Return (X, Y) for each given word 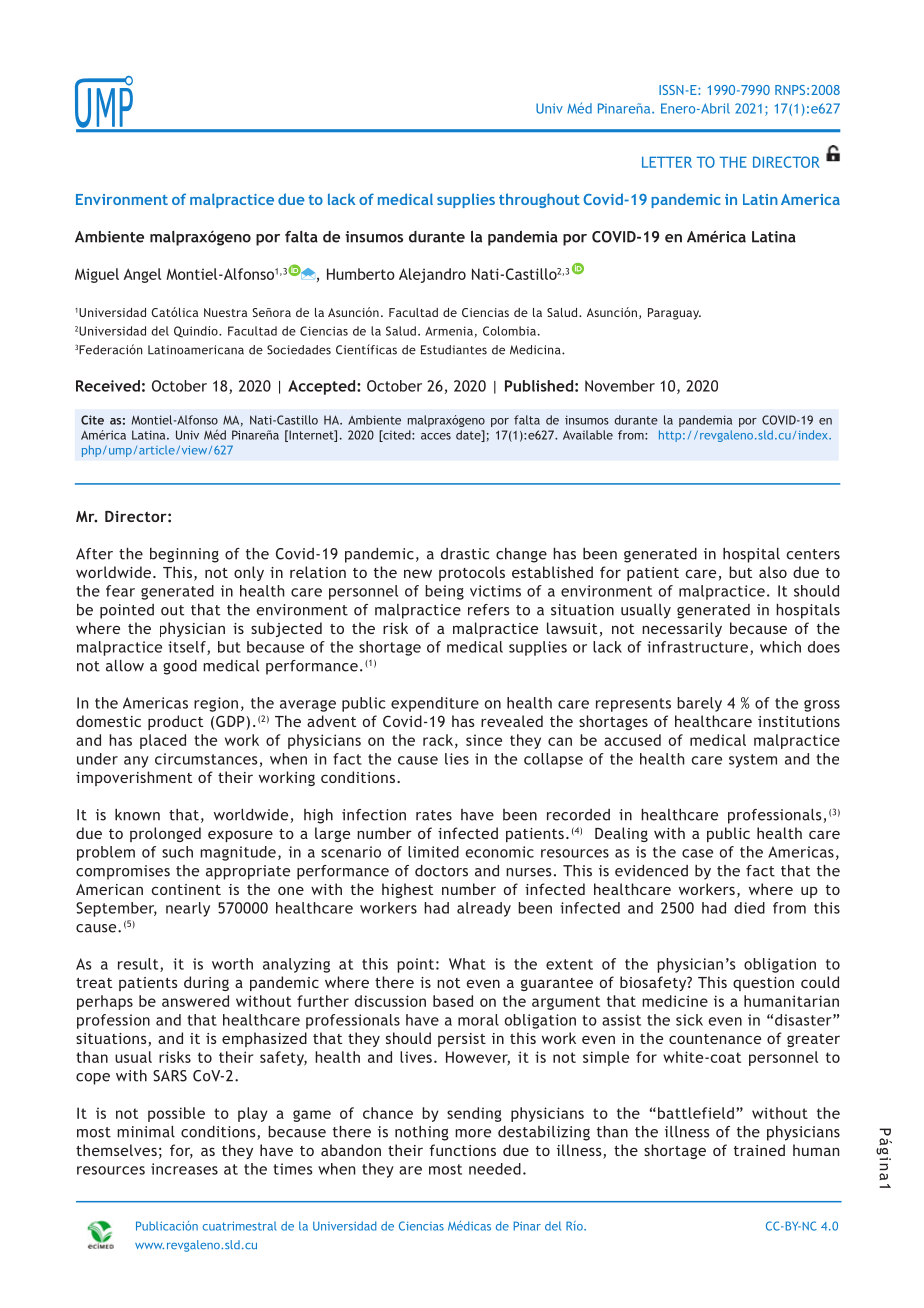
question (763, 984)
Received (108, 386)
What (467, 964)
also (773, 572)
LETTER (667, 162)
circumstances (206, 759)
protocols (472, 573)
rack (439, 741)
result (139, 965)
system (753, 761)
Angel (142, 275)
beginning (184, 555)
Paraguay (674, 314)
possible (176, 1114)
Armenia (449, 331)
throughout (539, 200)
